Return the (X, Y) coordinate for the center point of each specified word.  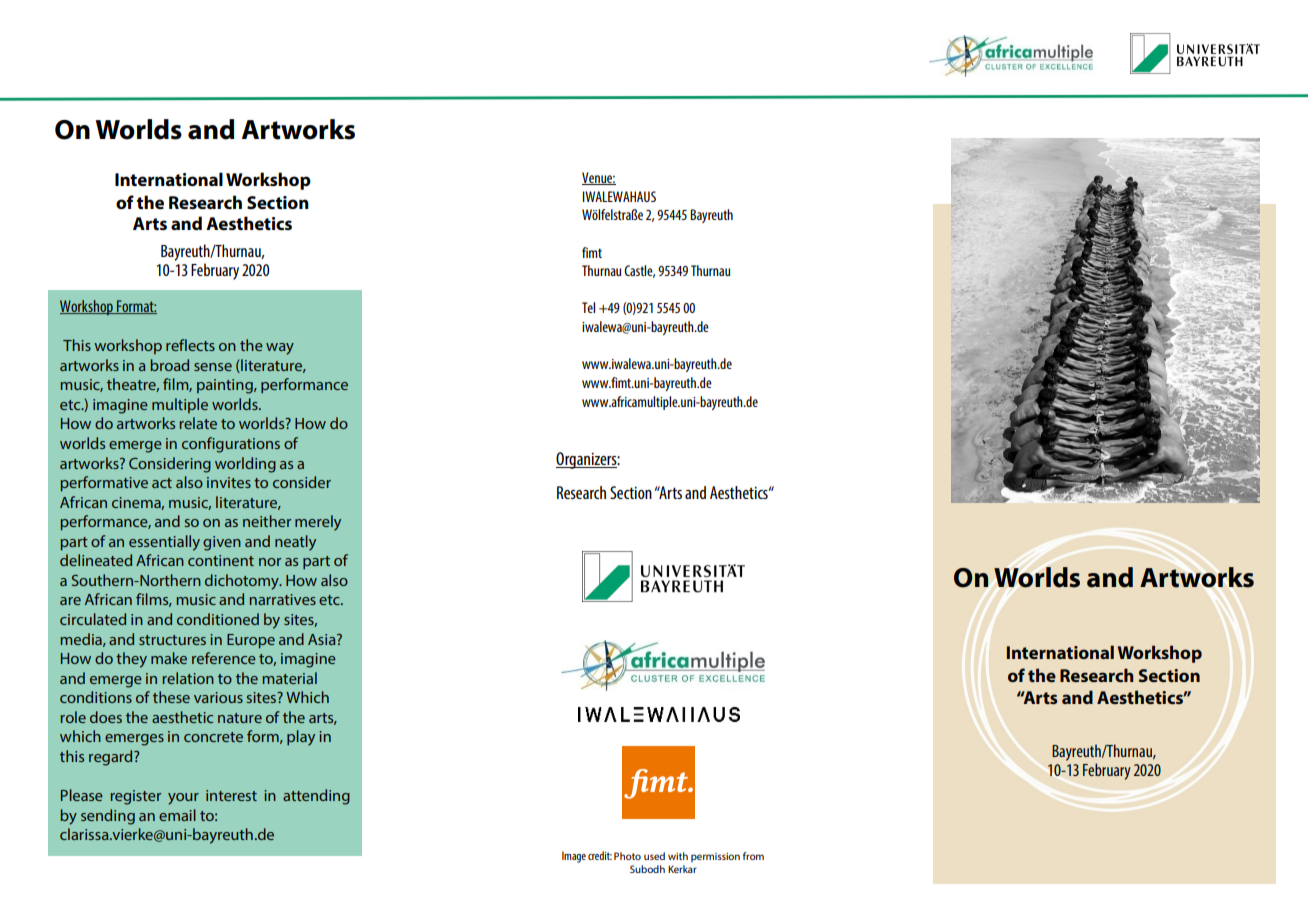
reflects (190, 345)
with (678, 856)
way (280, 349)
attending (316, 797)
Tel (588, 307)
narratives (282, 599)
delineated (96, 560)
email (177, 815)
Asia (323, 639)
